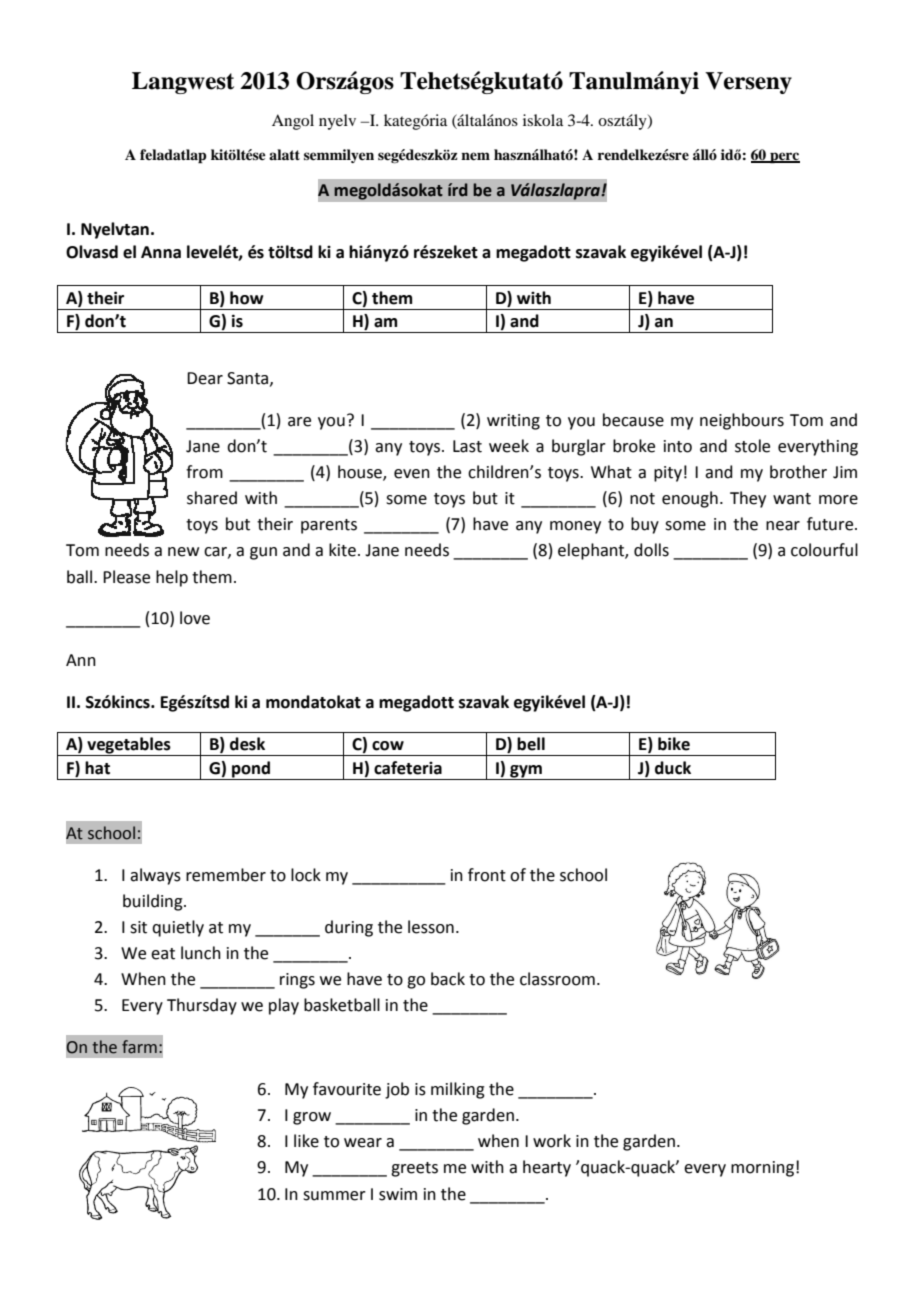 This document has width=924, height=1308. I want to click on lesson, so click(431, 927).
